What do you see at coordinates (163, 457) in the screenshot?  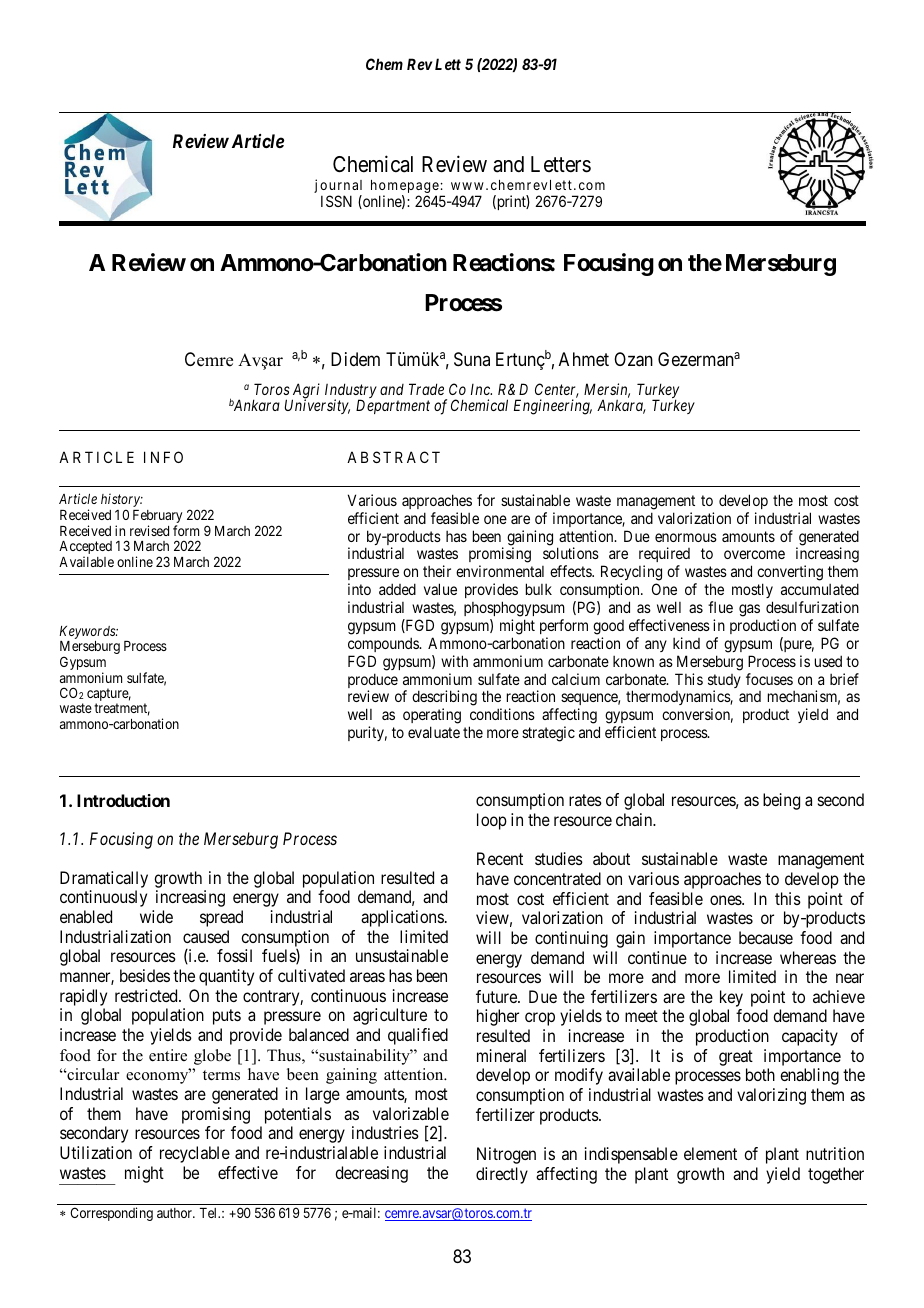 I see `INFO` at bounding box center [163, 457].
